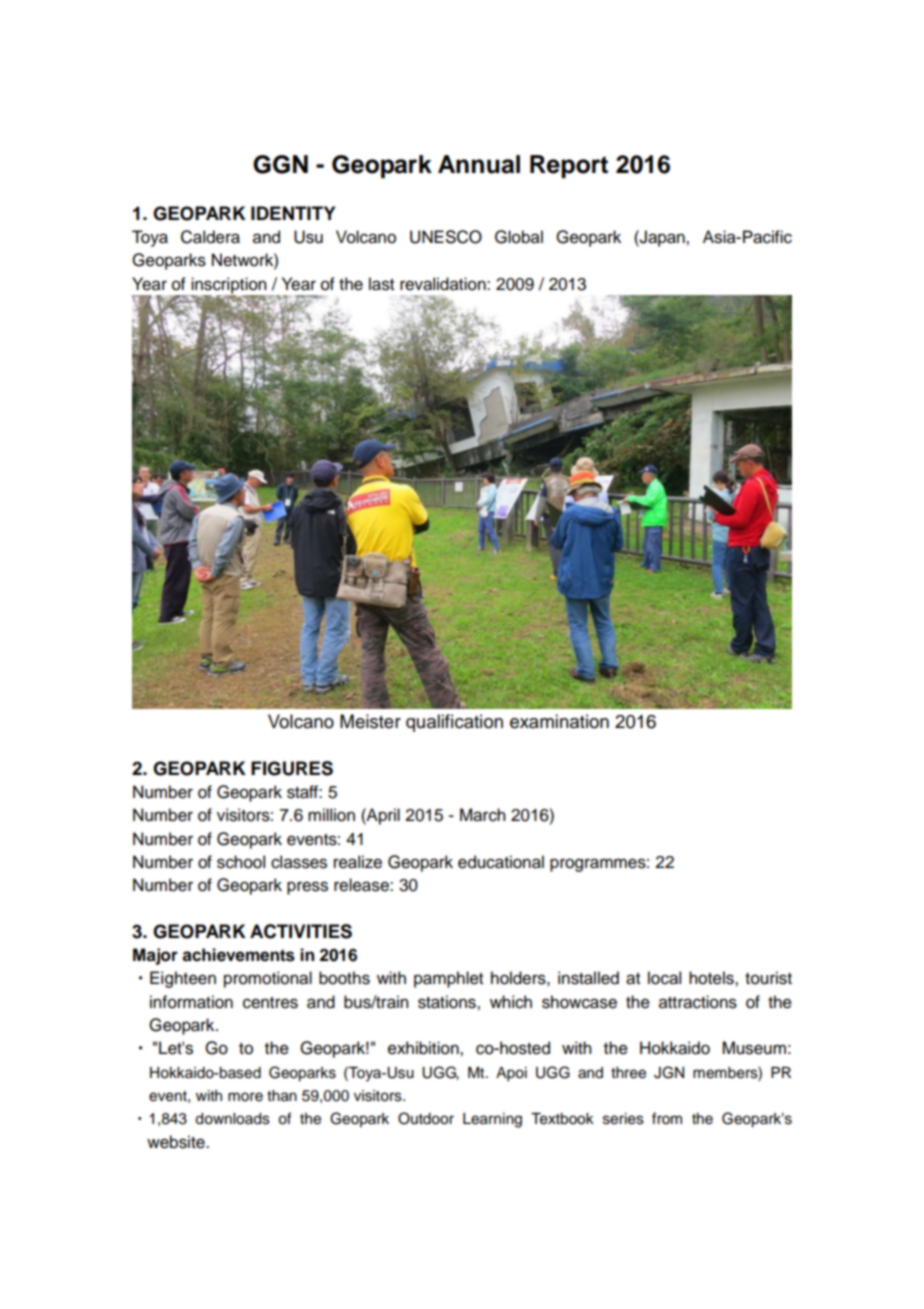 The height and width of the page is (1309, 924). Describe the element at coordinates (483, 815) in the page. I see `March` at that location.
